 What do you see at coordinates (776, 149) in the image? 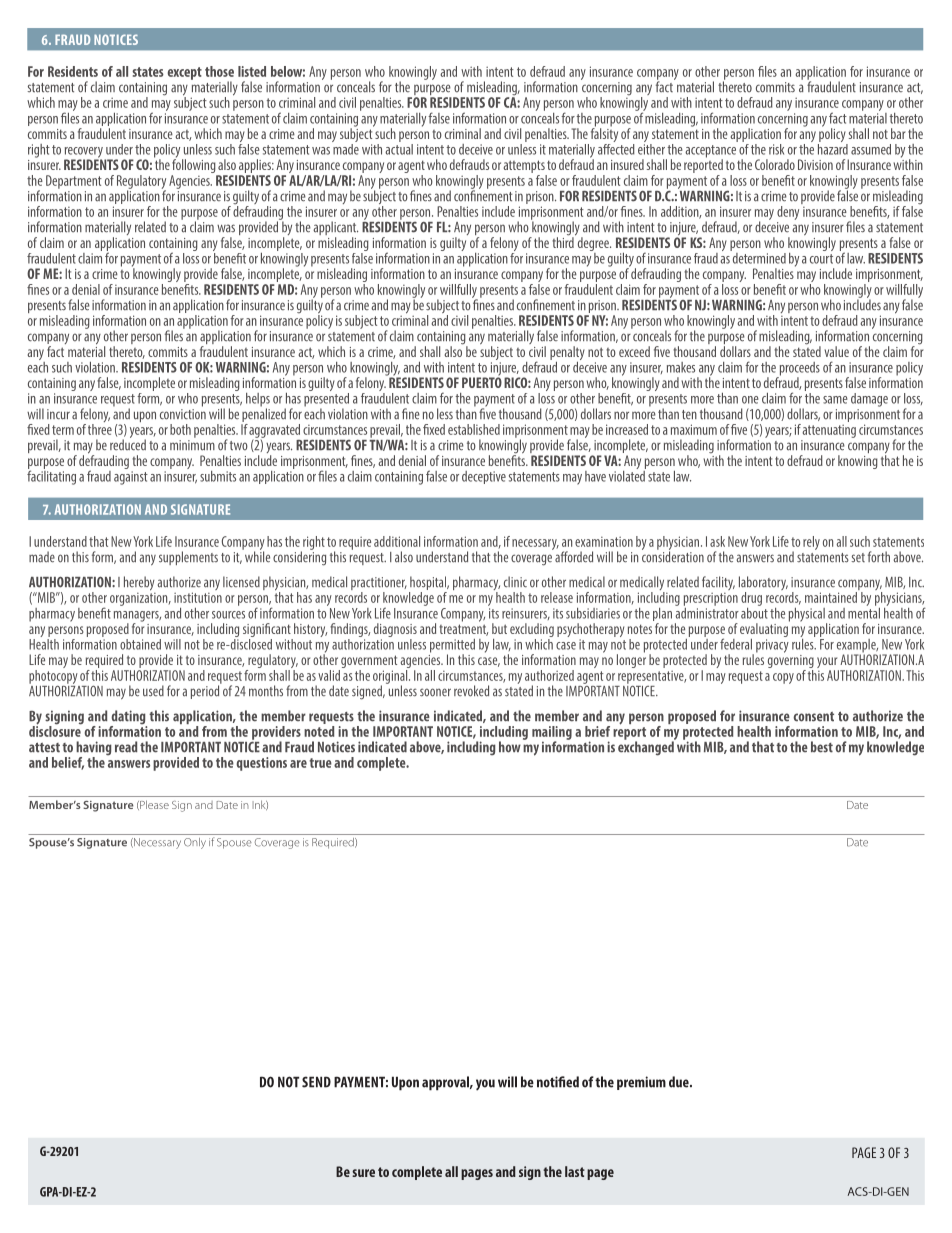
I see `risk` at bounding box center [776, 149].
